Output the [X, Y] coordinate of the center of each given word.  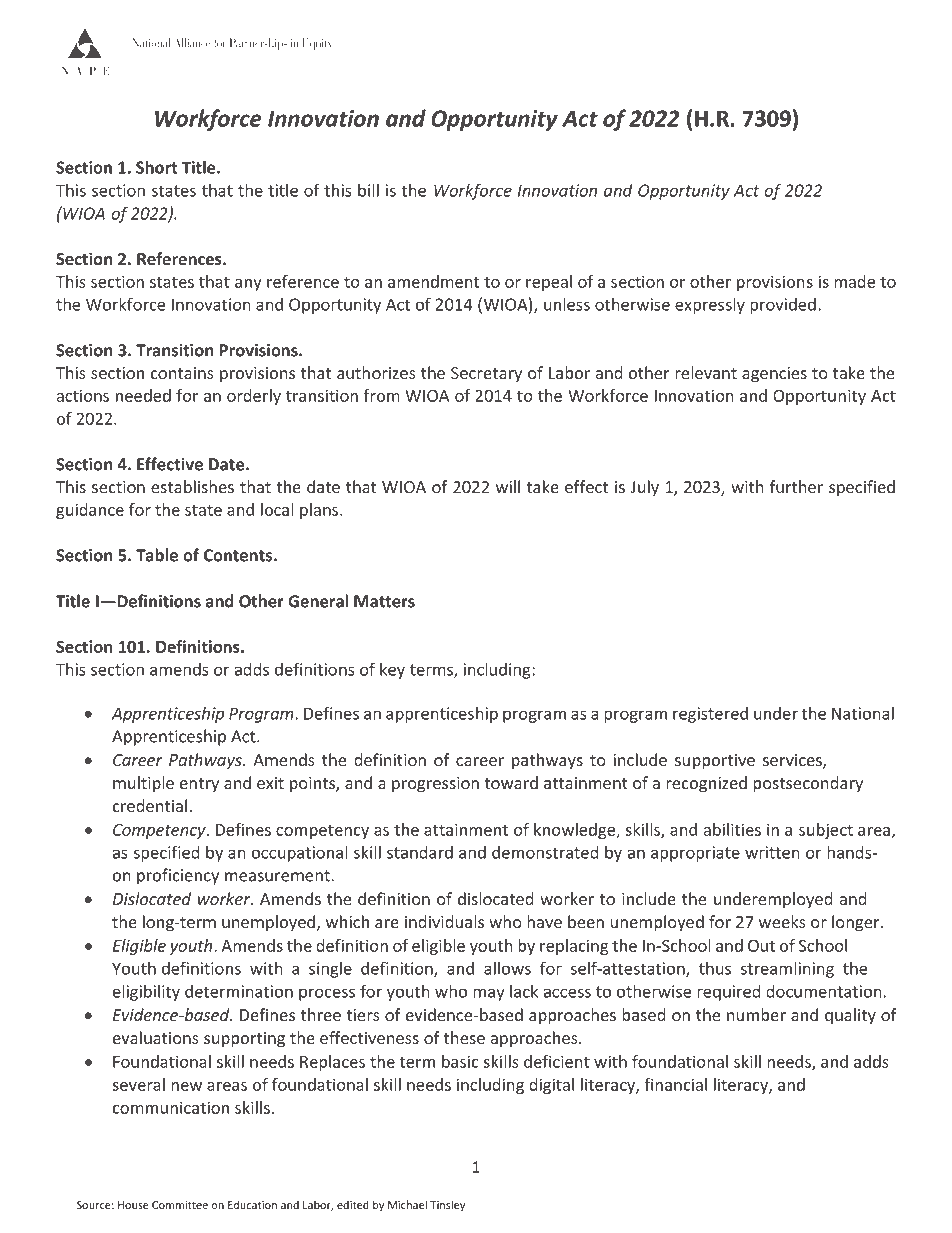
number [756, 1015]
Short [157, 167]
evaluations [155, 1038]
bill [368, 190]
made [854, 281]
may [489, 994]
